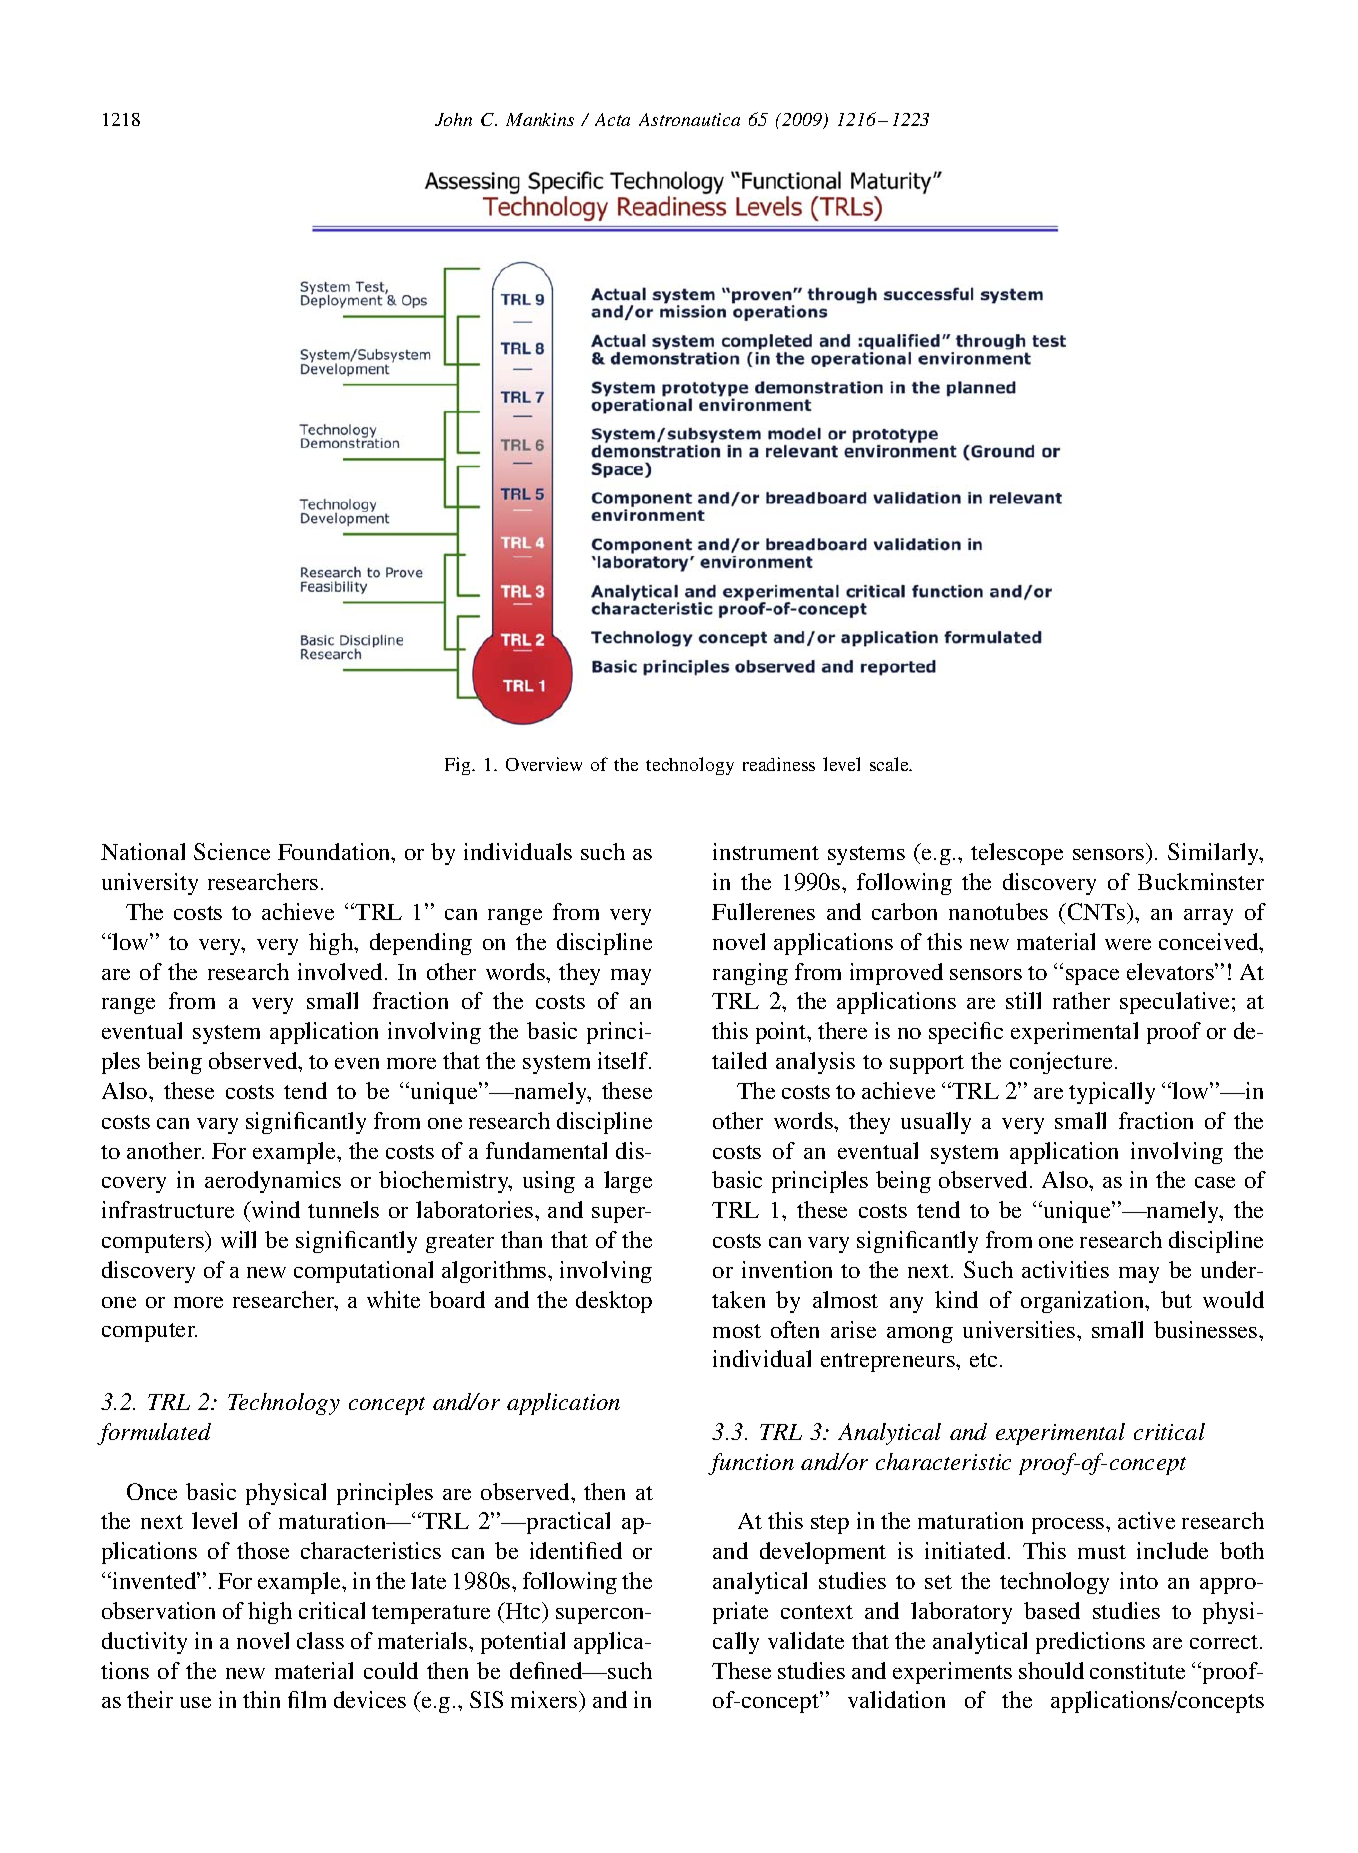 Image resolution: width=1358 pixels, height=1853 pixels. Describe the element at coordinates (763, 911) in the screenshot. I see `Fullerenes` at that location.
